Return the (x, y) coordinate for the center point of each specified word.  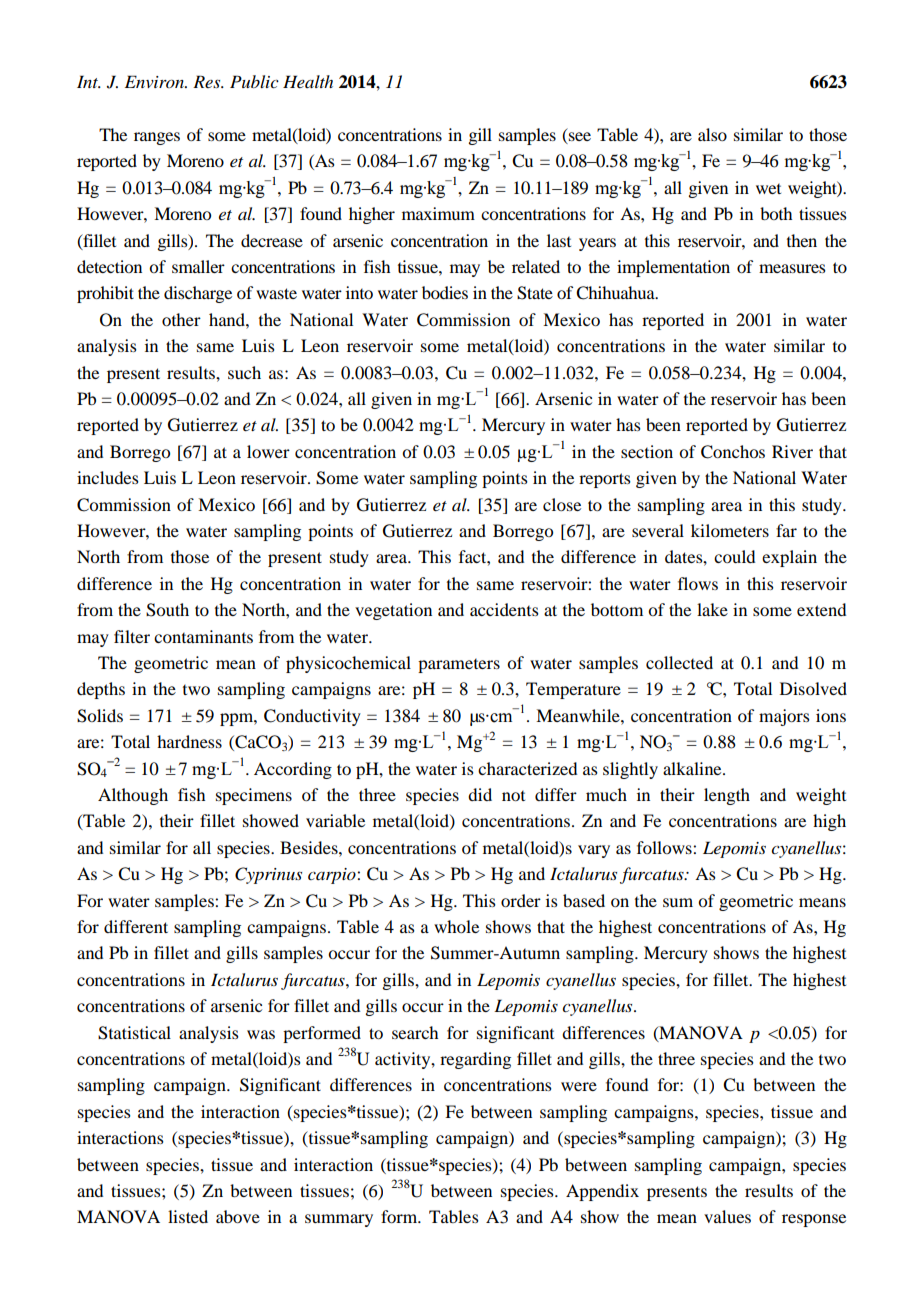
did (480, 794)
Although (133, 796)
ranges (157, 138)
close (562, 504)
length (727, 796)
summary (339, 1220)
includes (108, 477)
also (712, 134)
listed (188, 1216)
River (792, 451)
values (727, 1216)
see (579, 138)
